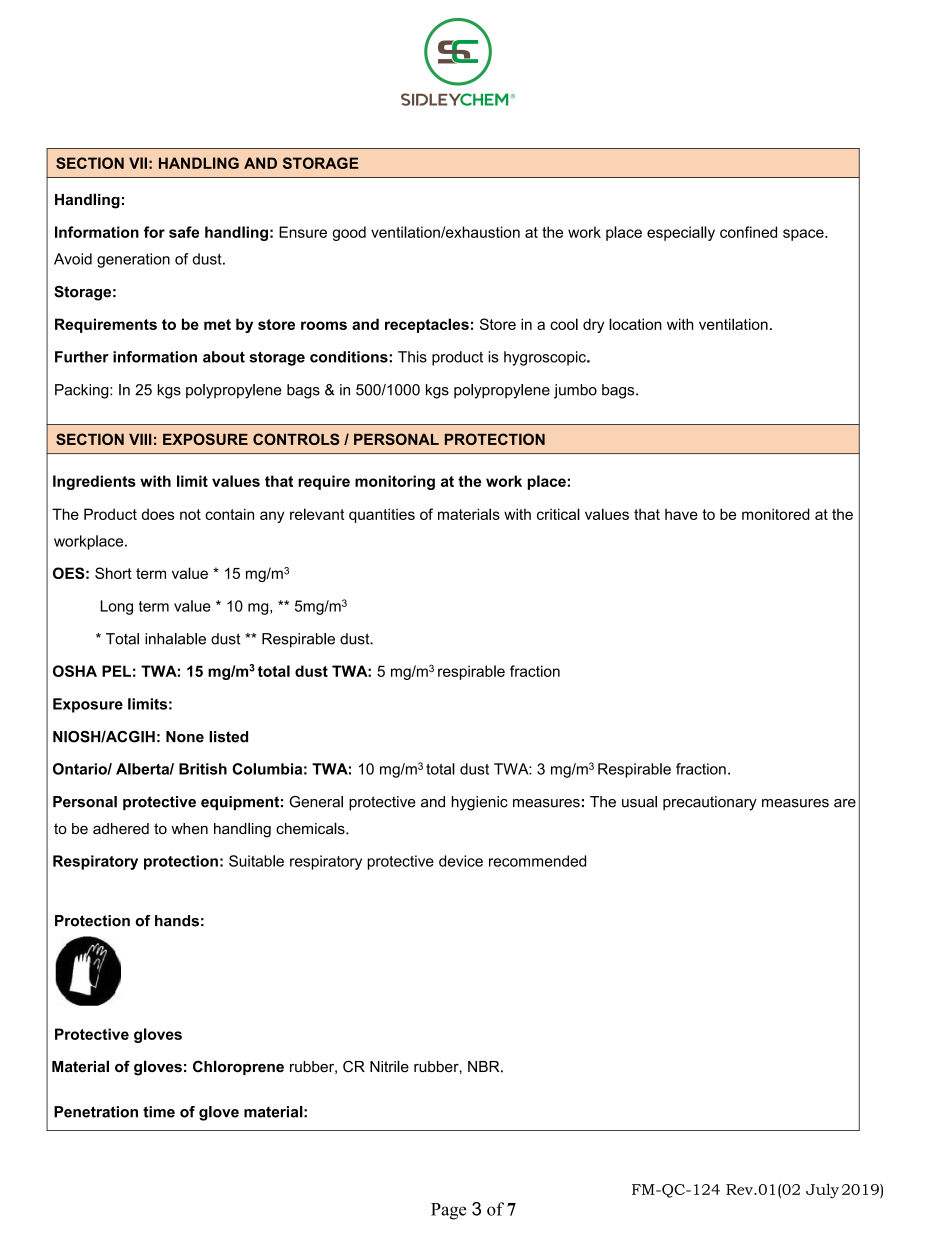 The width and height of the screenshot is (952, 1233). What do you see at coordinates (448, 1211) in the screenshot?
I see `Page` at bounding box center [448, 1211].
